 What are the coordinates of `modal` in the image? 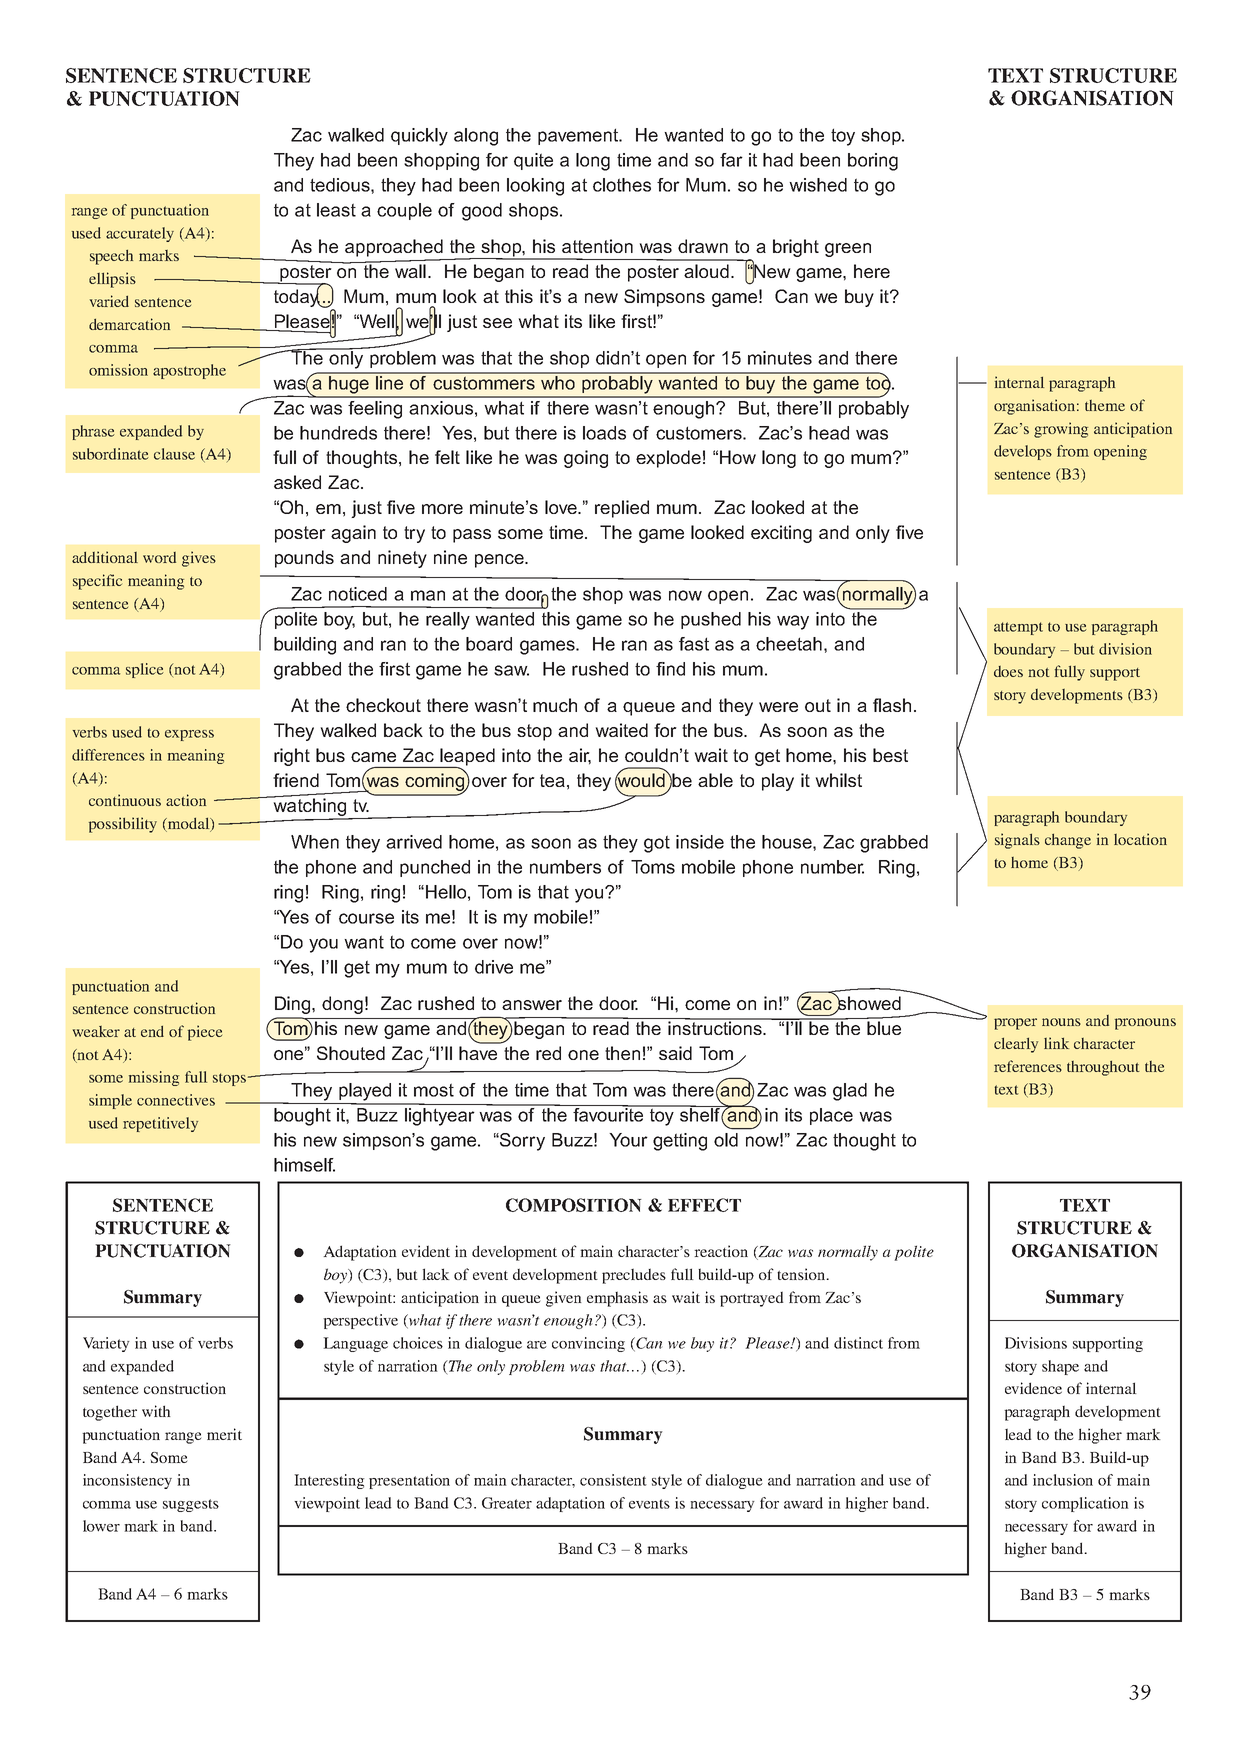 It's located at (189, 825).
